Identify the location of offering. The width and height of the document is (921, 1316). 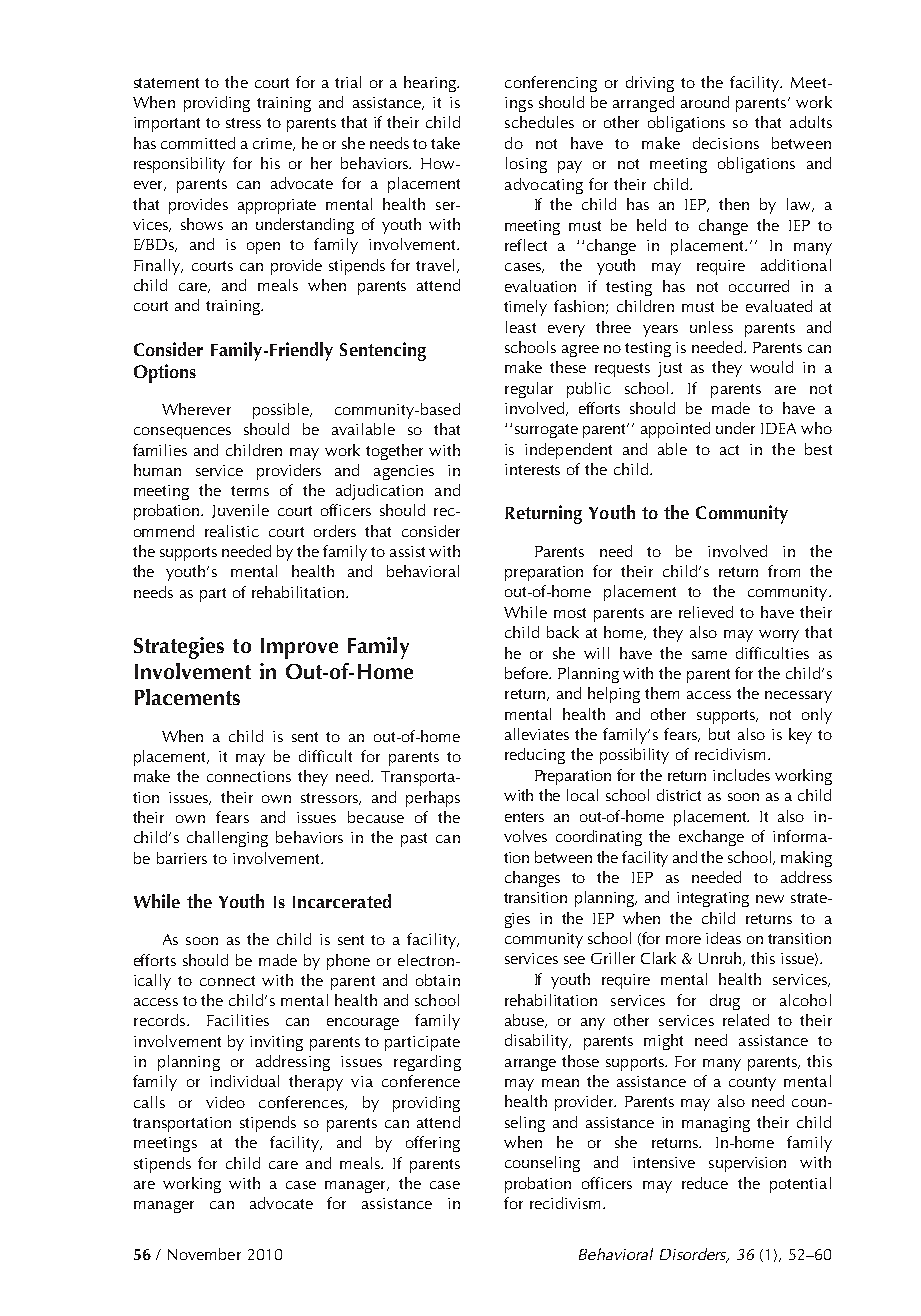
(433, 1144).
